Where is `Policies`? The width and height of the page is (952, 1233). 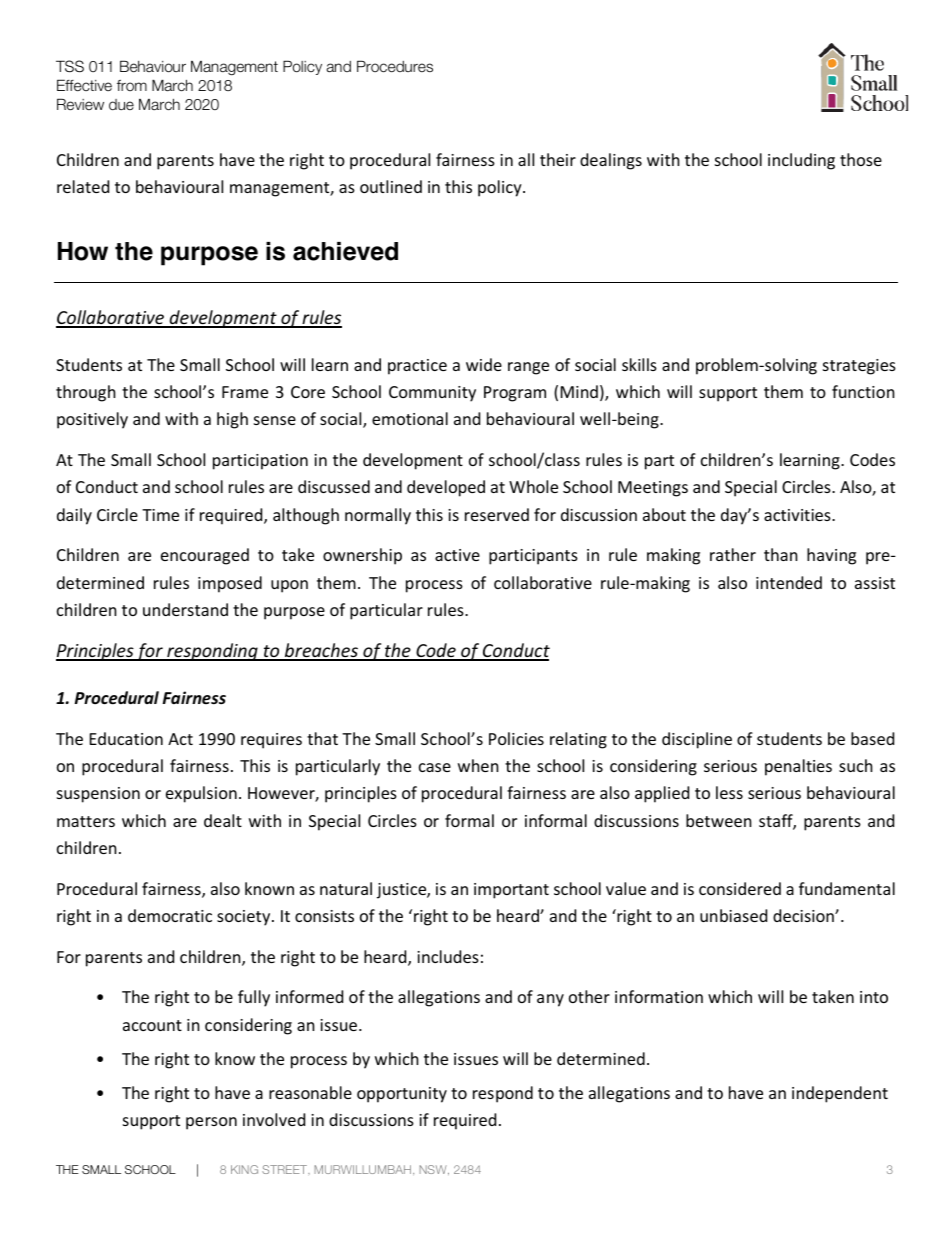 Policies is located at coordinates (516, 738).
